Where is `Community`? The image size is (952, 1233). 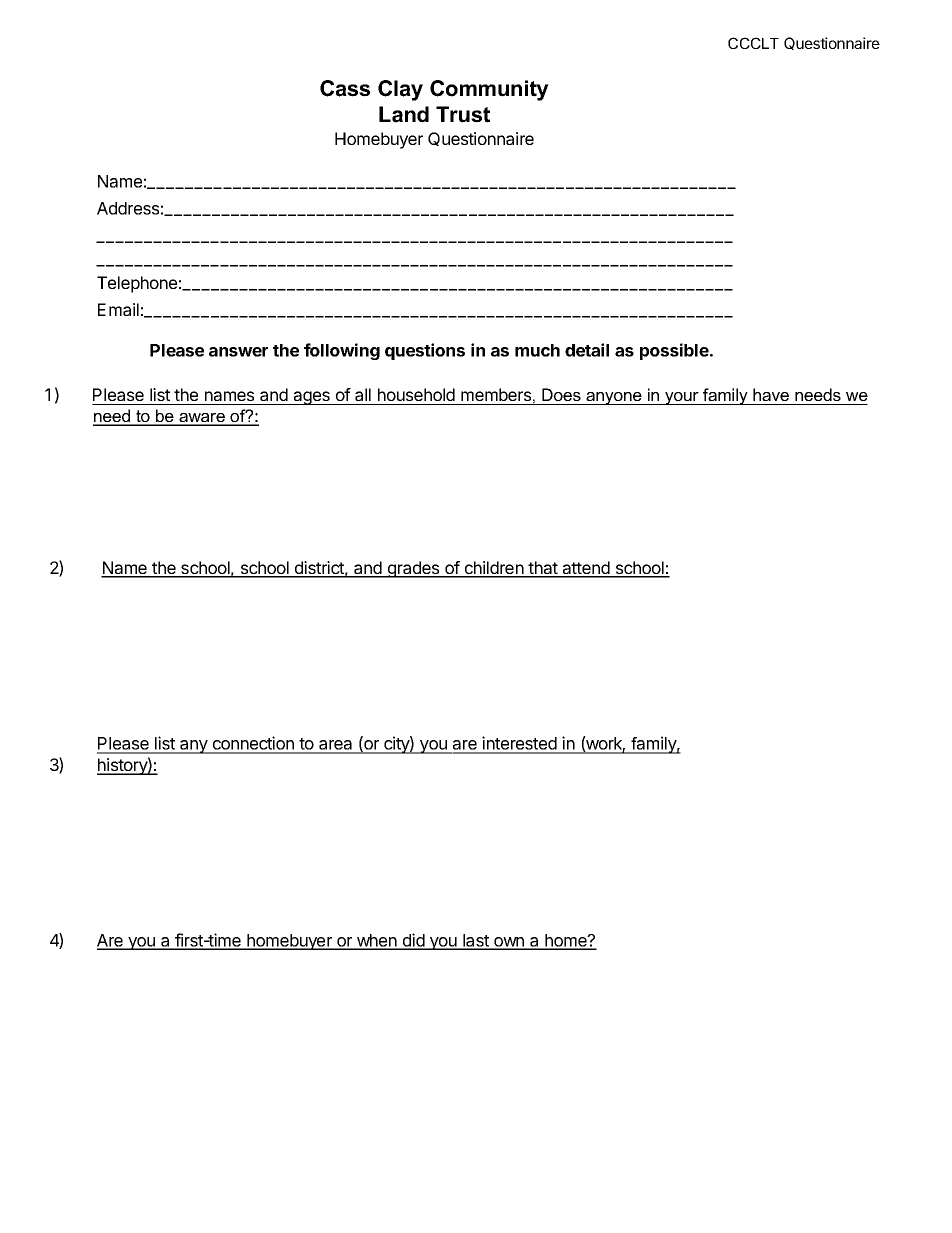
Community is located at coordinates (489, 90).
